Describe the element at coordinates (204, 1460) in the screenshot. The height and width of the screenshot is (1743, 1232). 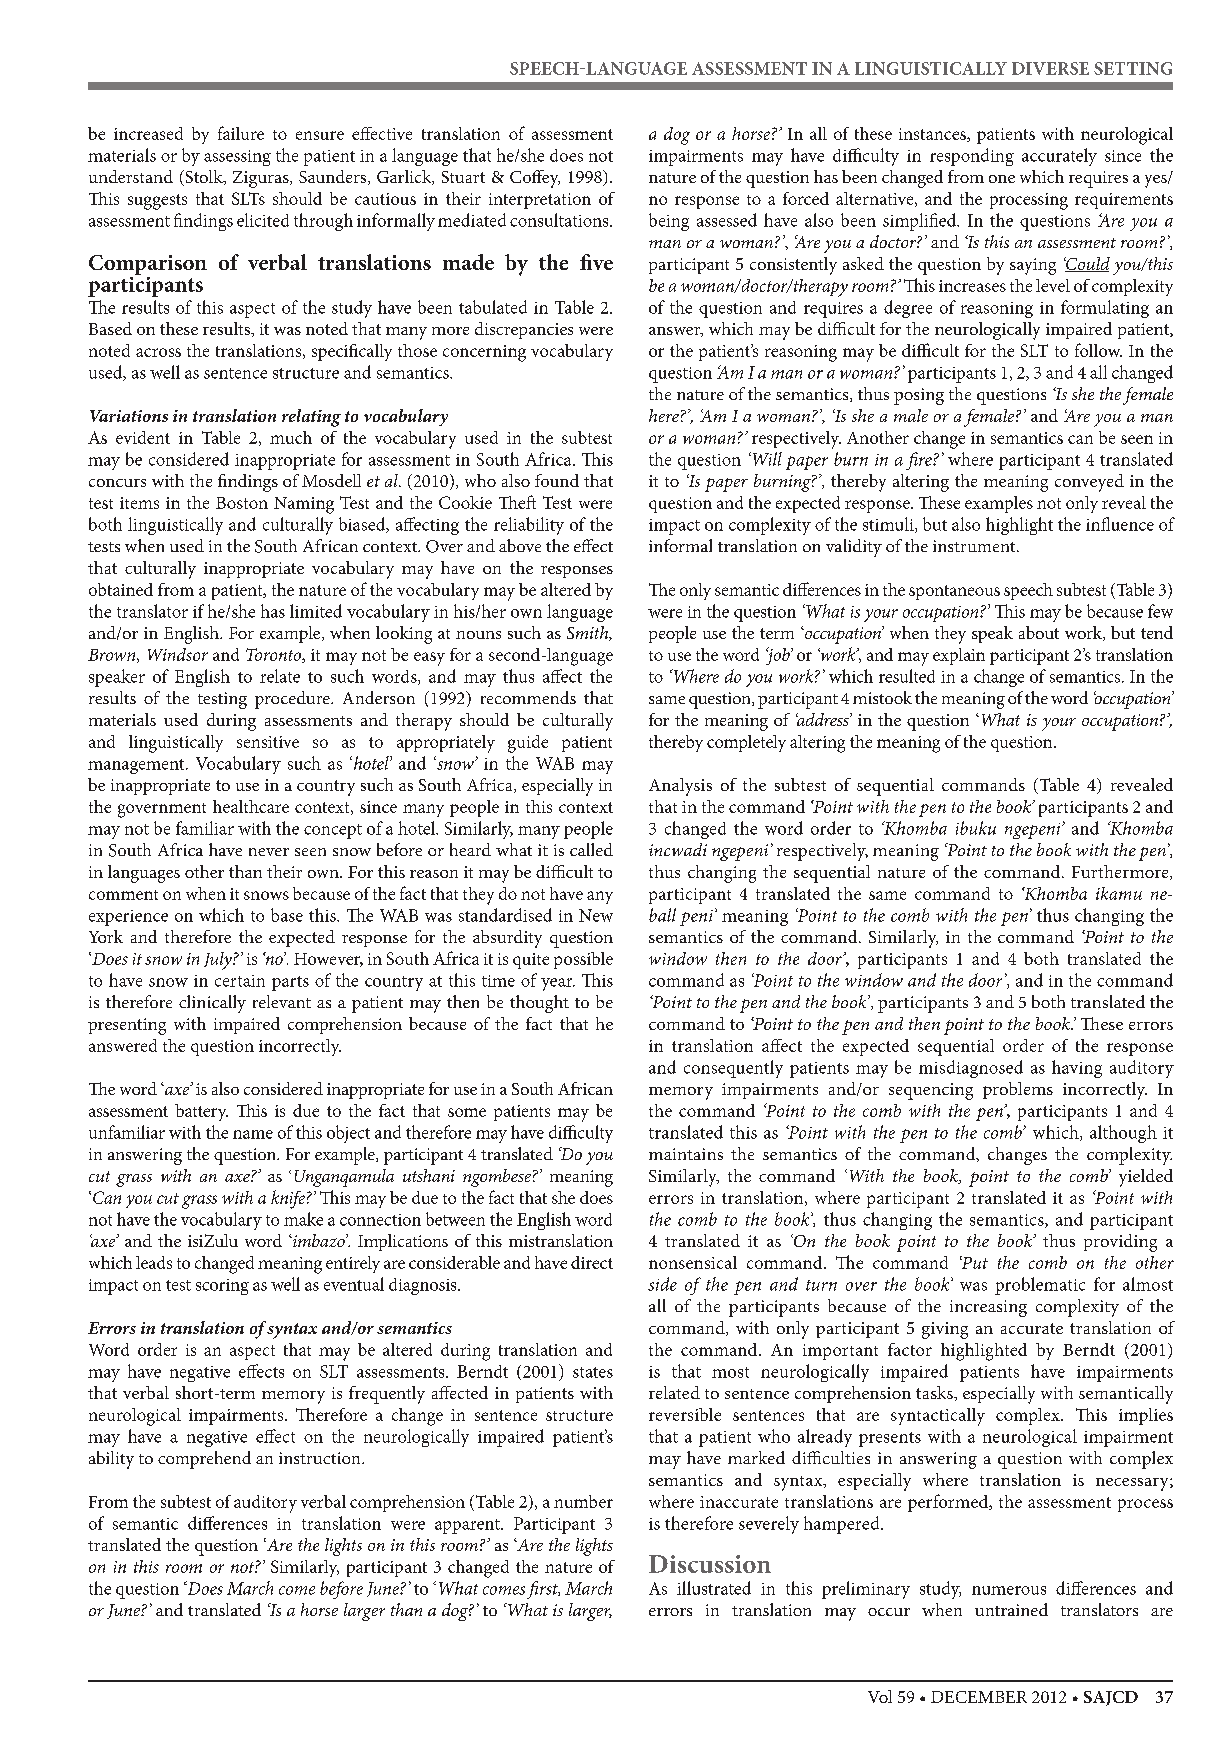
I see `comprehend` at that location.
